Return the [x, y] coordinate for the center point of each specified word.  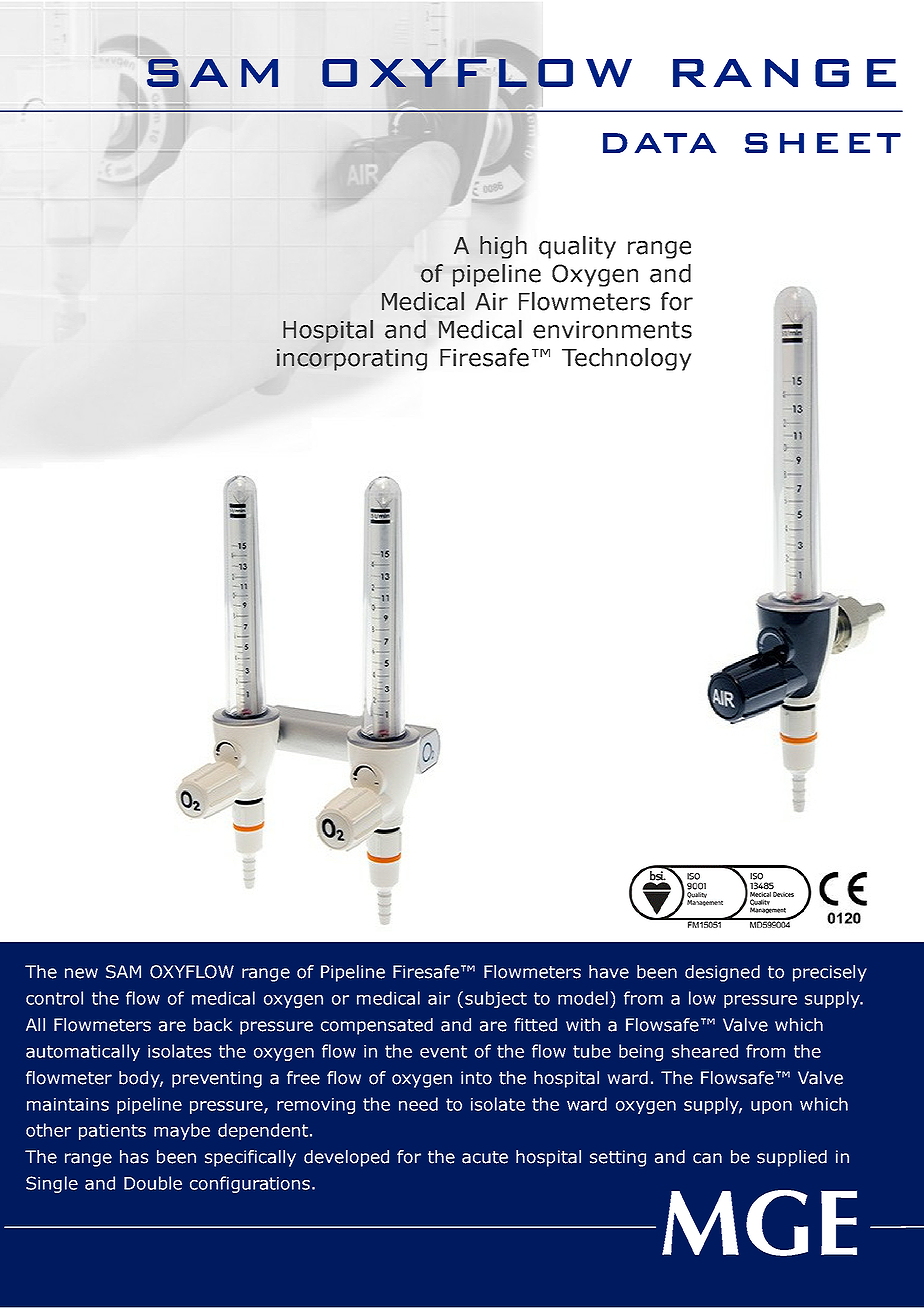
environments [612, 330]
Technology [626, 359]
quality [577, 247]
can [707, 1158]
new [81, 973]
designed [722, 973]
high [503, 247]
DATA [660, 143]
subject [496, 999]
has [134, 1157]
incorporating [352, 360]
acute [485, 1157]
